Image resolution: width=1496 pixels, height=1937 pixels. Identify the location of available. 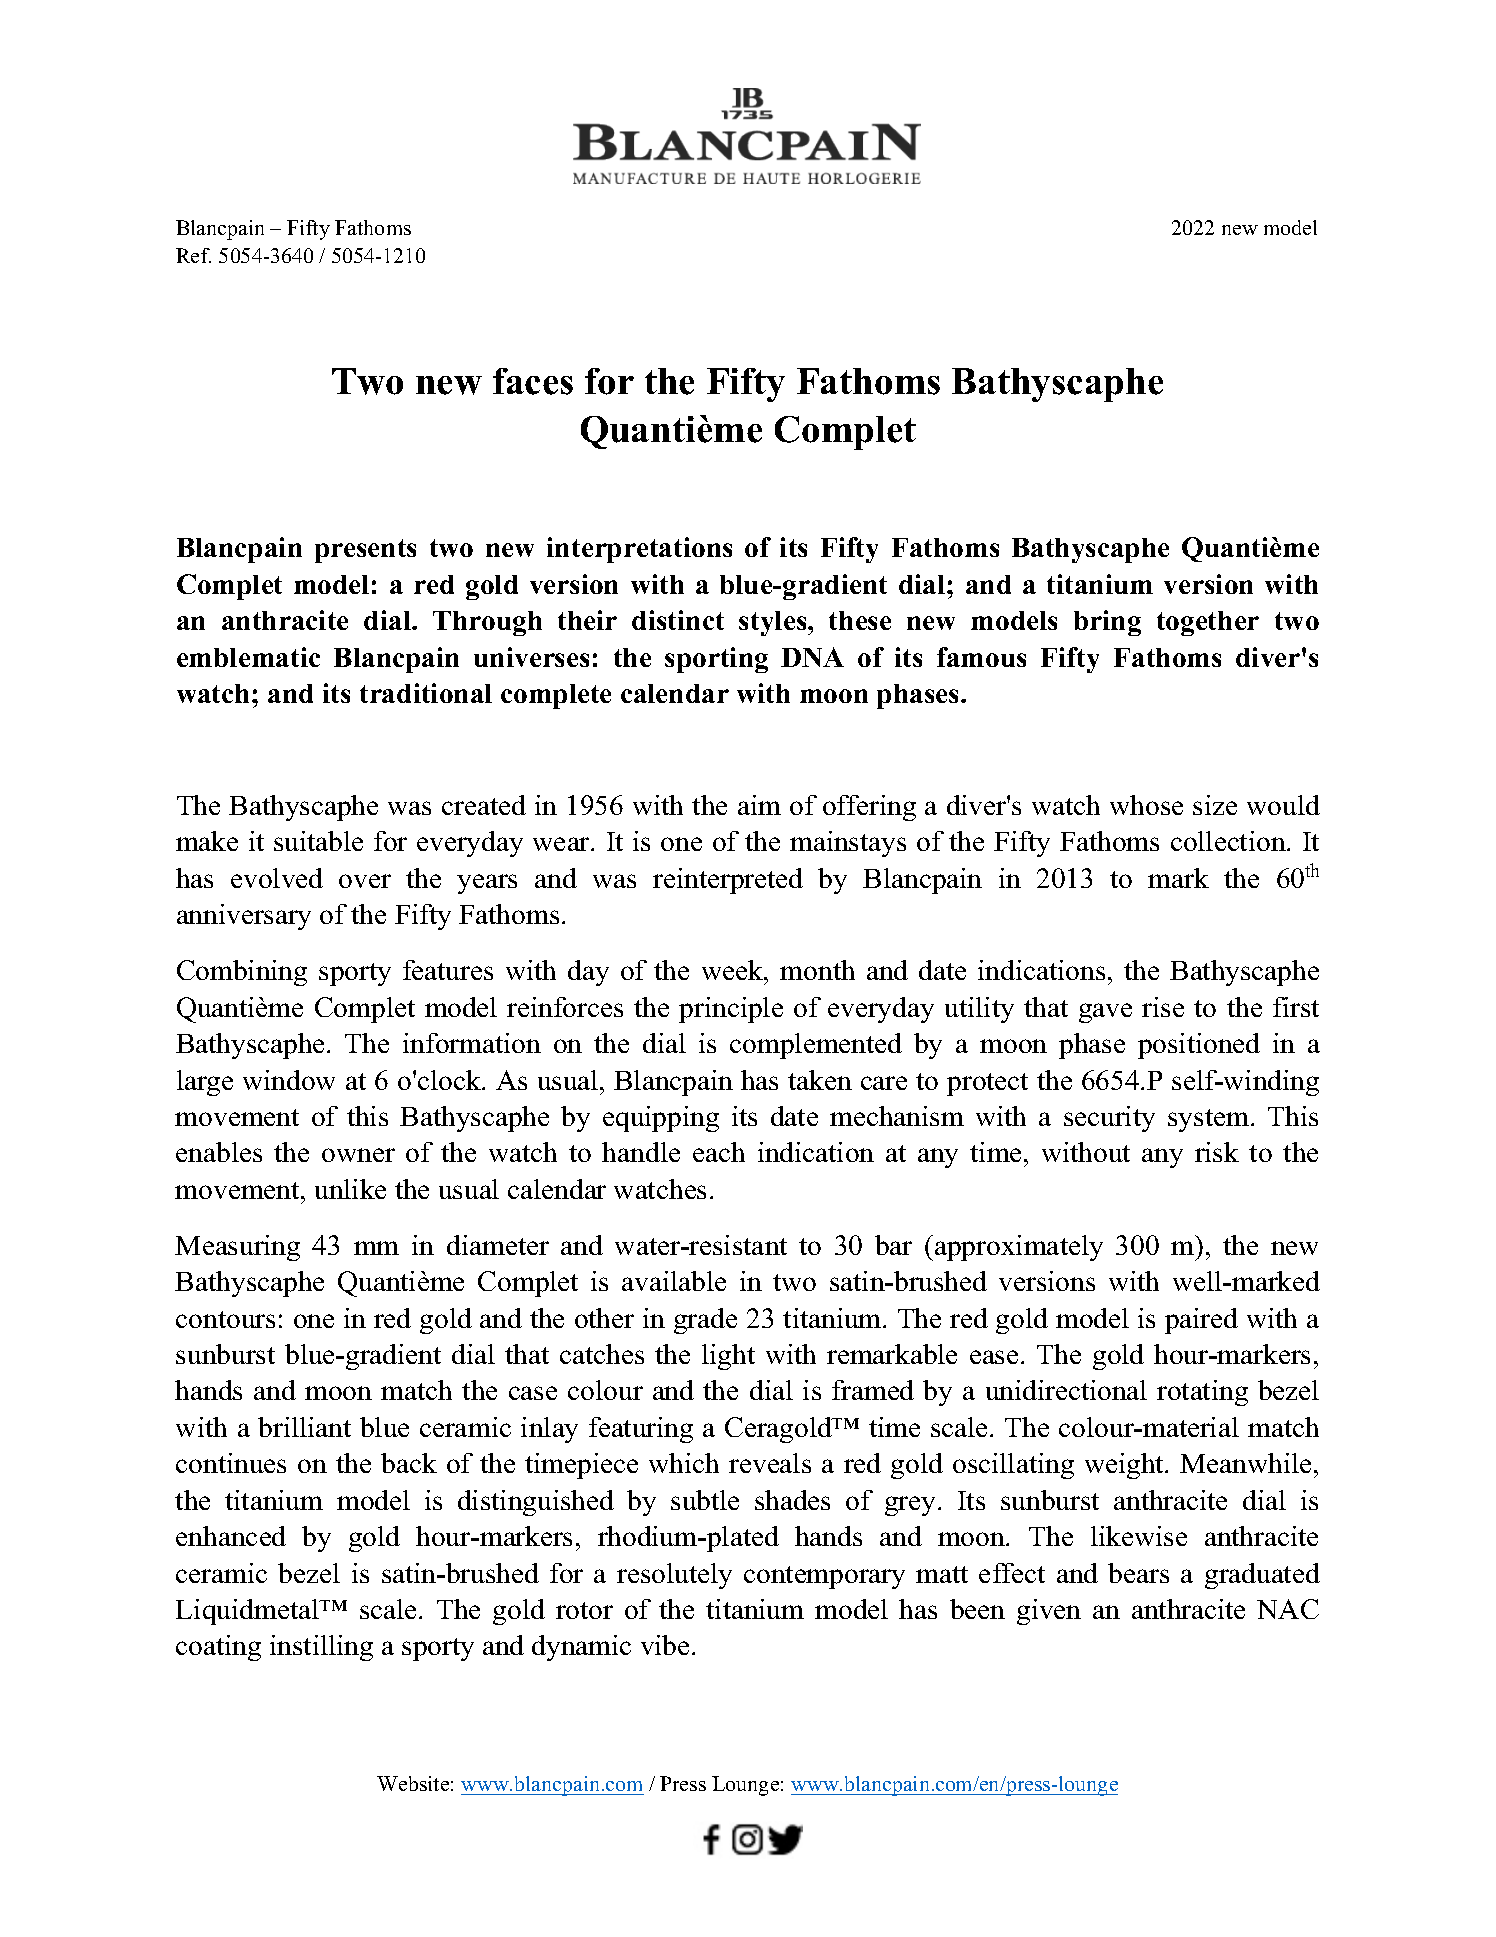
(674, 1281).
